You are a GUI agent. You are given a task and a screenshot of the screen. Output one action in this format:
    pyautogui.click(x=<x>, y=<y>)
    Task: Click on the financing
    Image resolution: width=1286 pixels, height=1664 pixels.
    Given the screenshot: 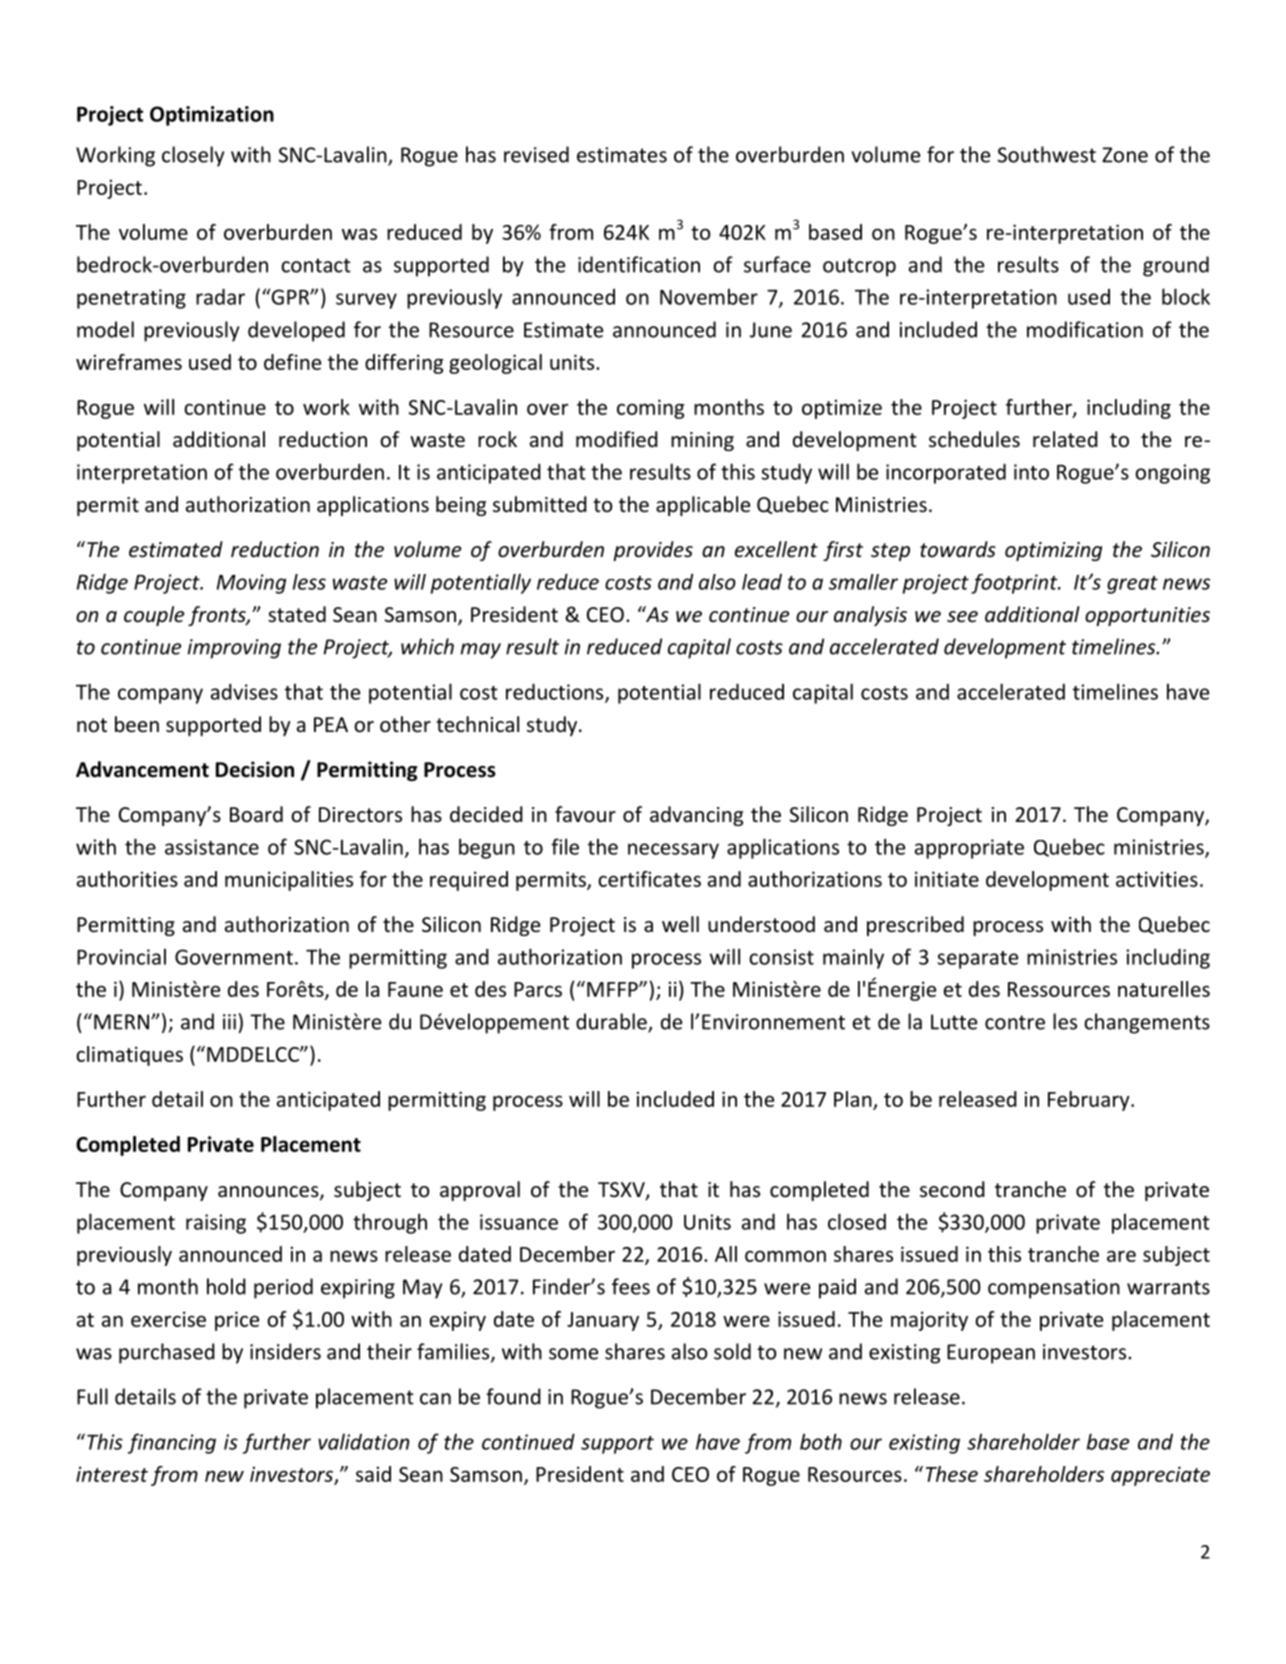 What is the action you would take?
    pyautogui.click(x=172, y=1443)
